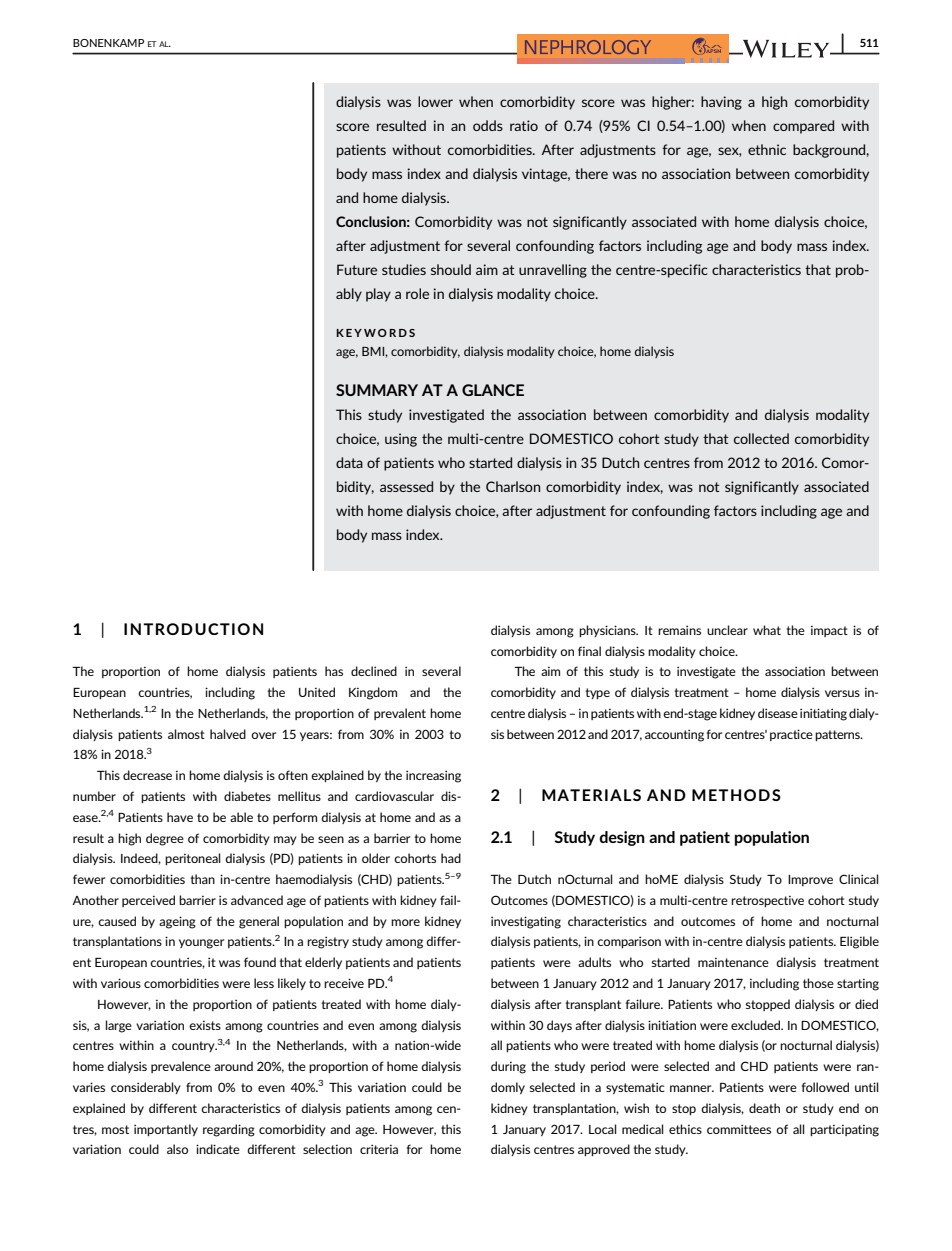 The height and width of the screenshot is (1251, 952). I want to click on Improve, so click(810, 880).
